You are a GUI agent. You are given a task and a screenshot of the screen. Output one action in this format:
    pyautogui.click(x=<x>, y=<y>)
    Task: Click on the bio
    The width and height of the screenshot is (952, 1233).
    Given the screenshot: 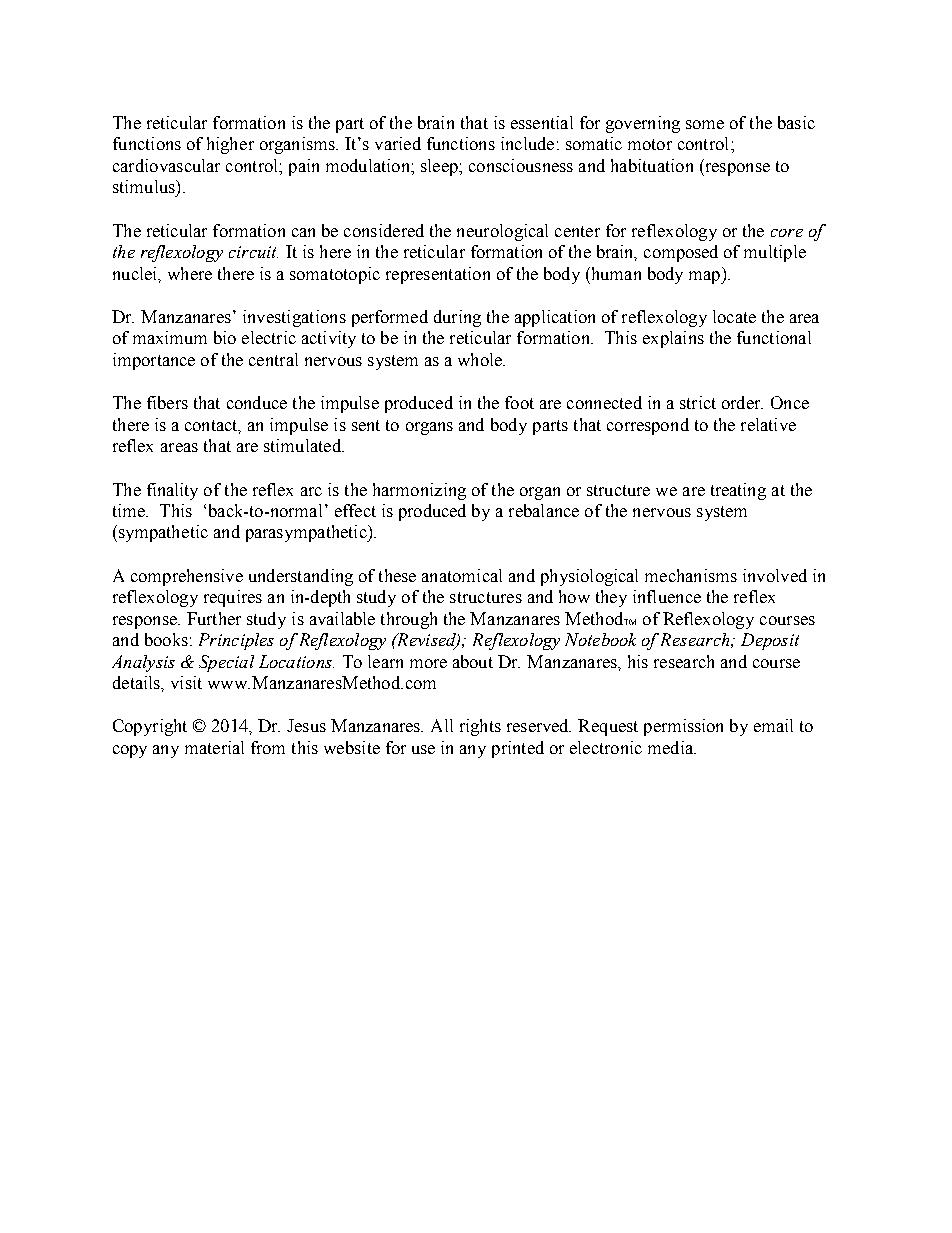 What is the action you would take?
    pyautogui.click(x=225, y=337)
